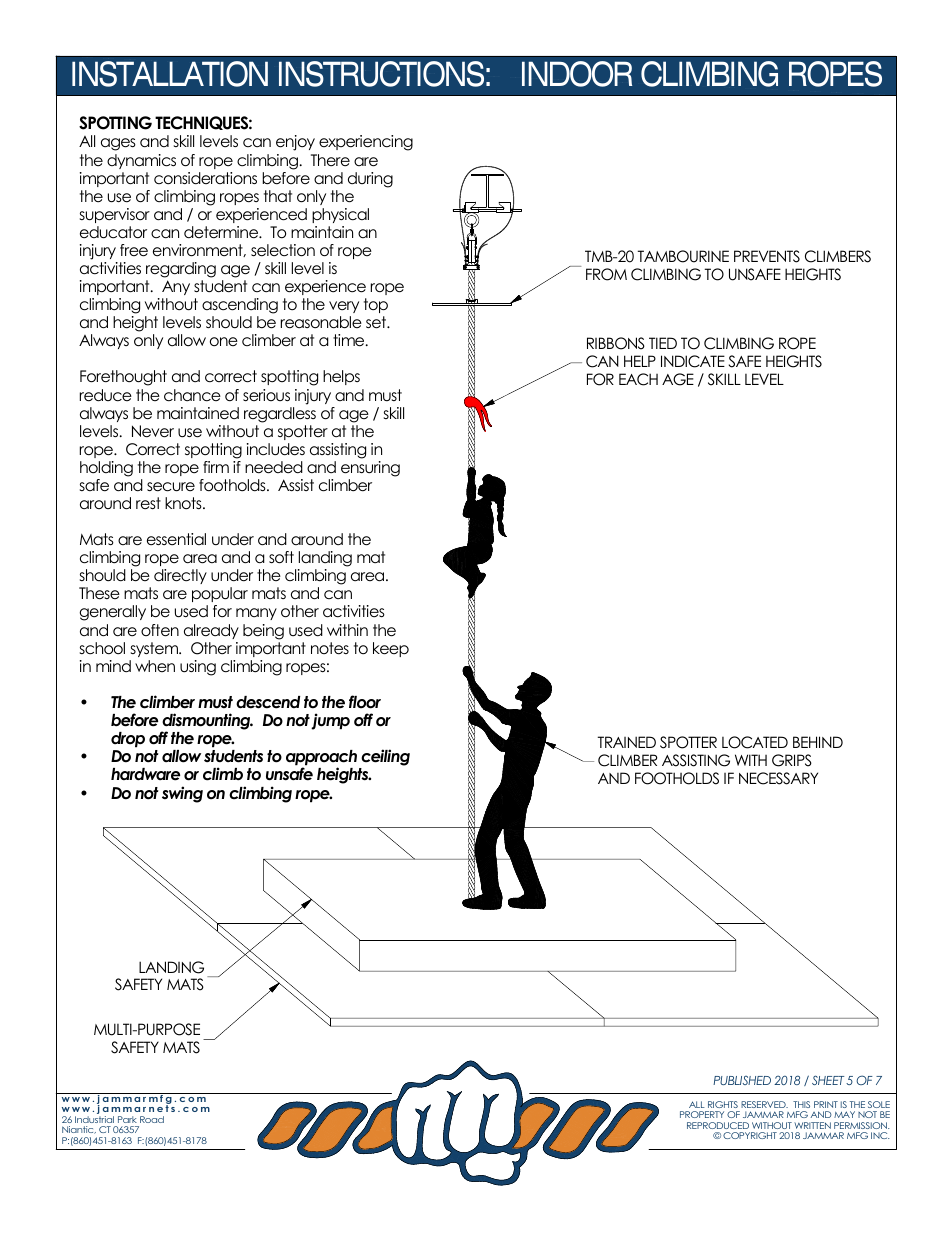 The width and height of the image is (952, 1233). What do you see at coordinates (152, 1119) in the image?
I see `Road` at bounding box center [152, 1119].
